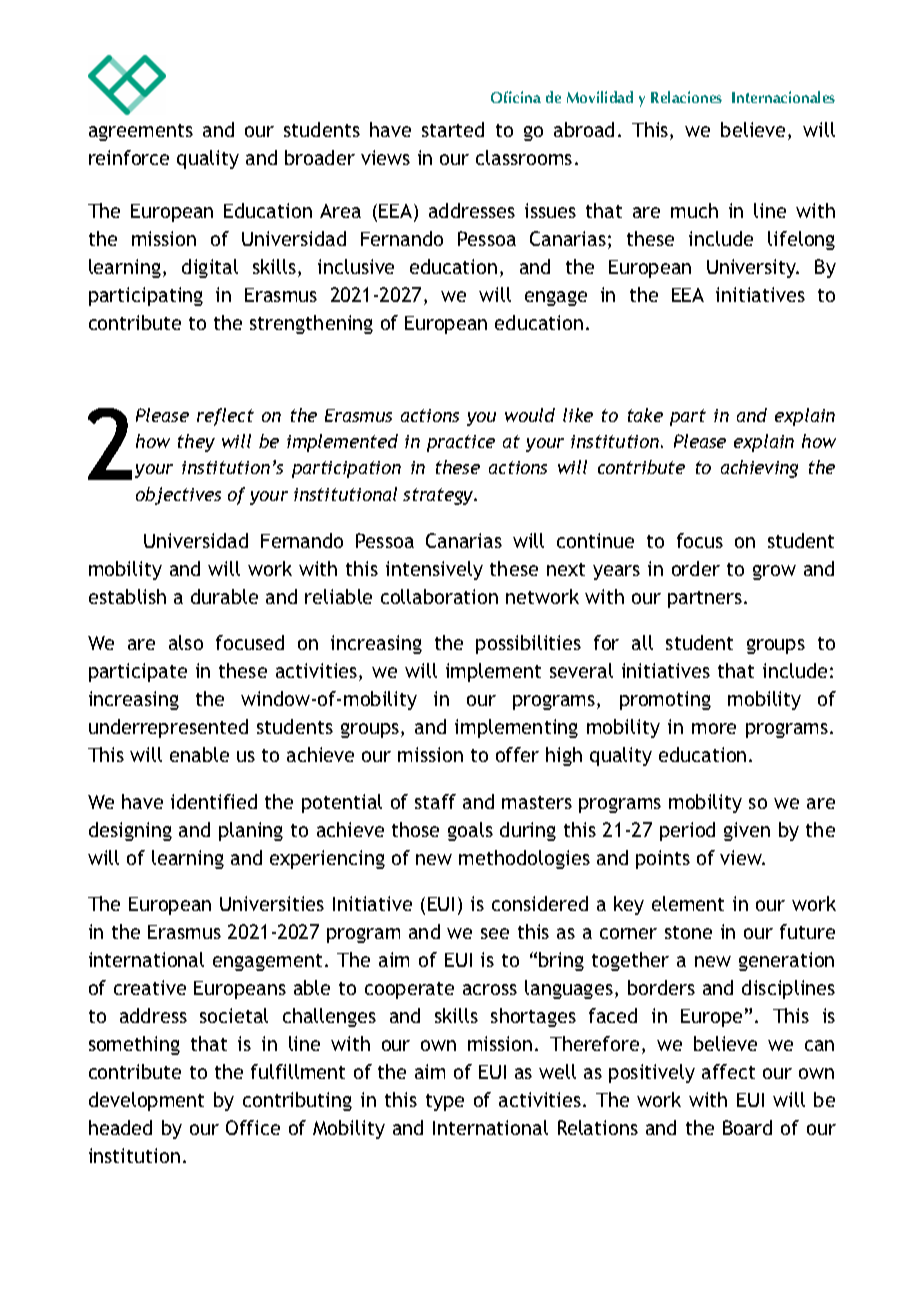 Image resolution: width=924 pixels, height=1308 pixels. I want to click on started, so click(453, 129).
